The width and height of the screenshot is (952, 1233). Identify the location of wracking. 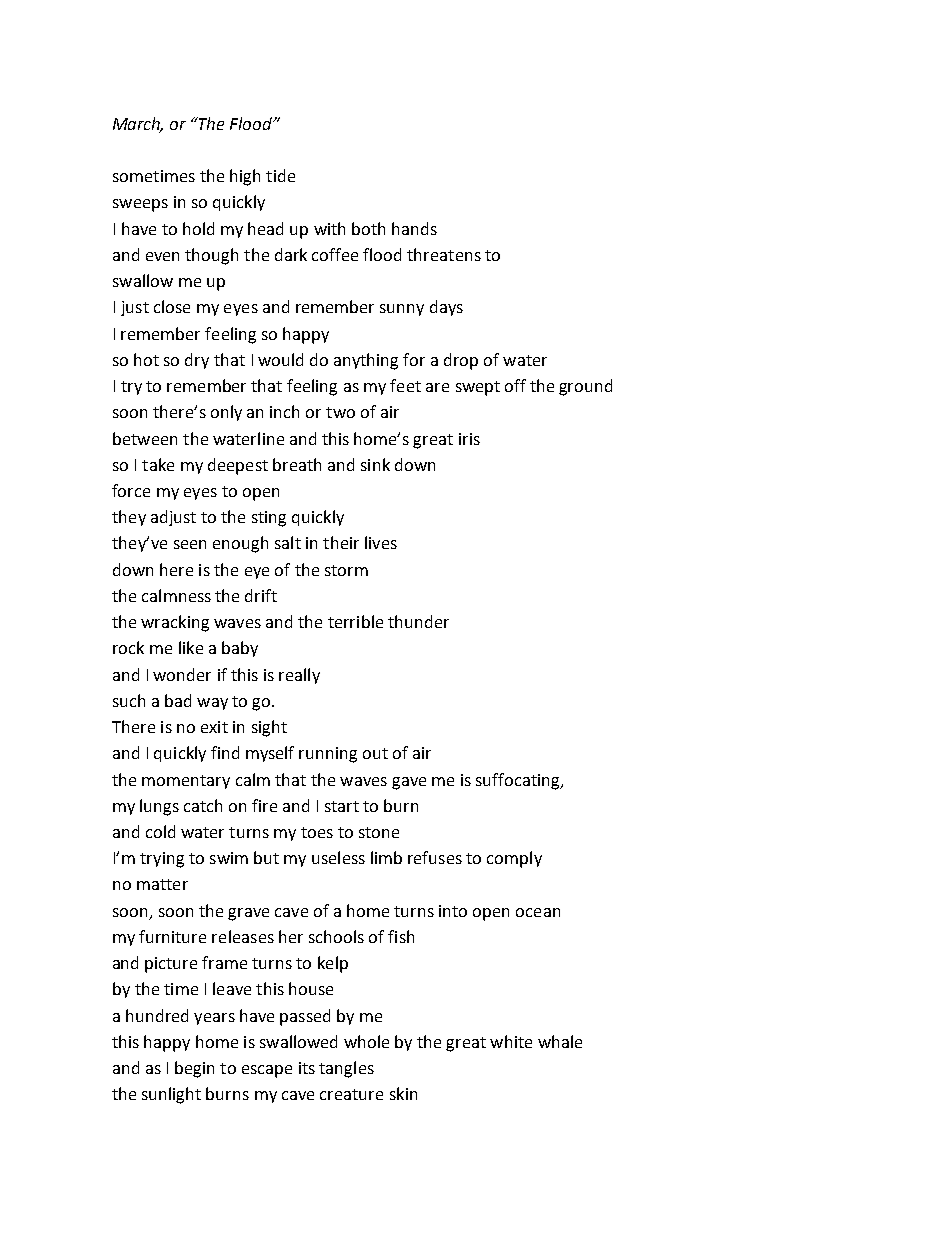
(175, 623).
